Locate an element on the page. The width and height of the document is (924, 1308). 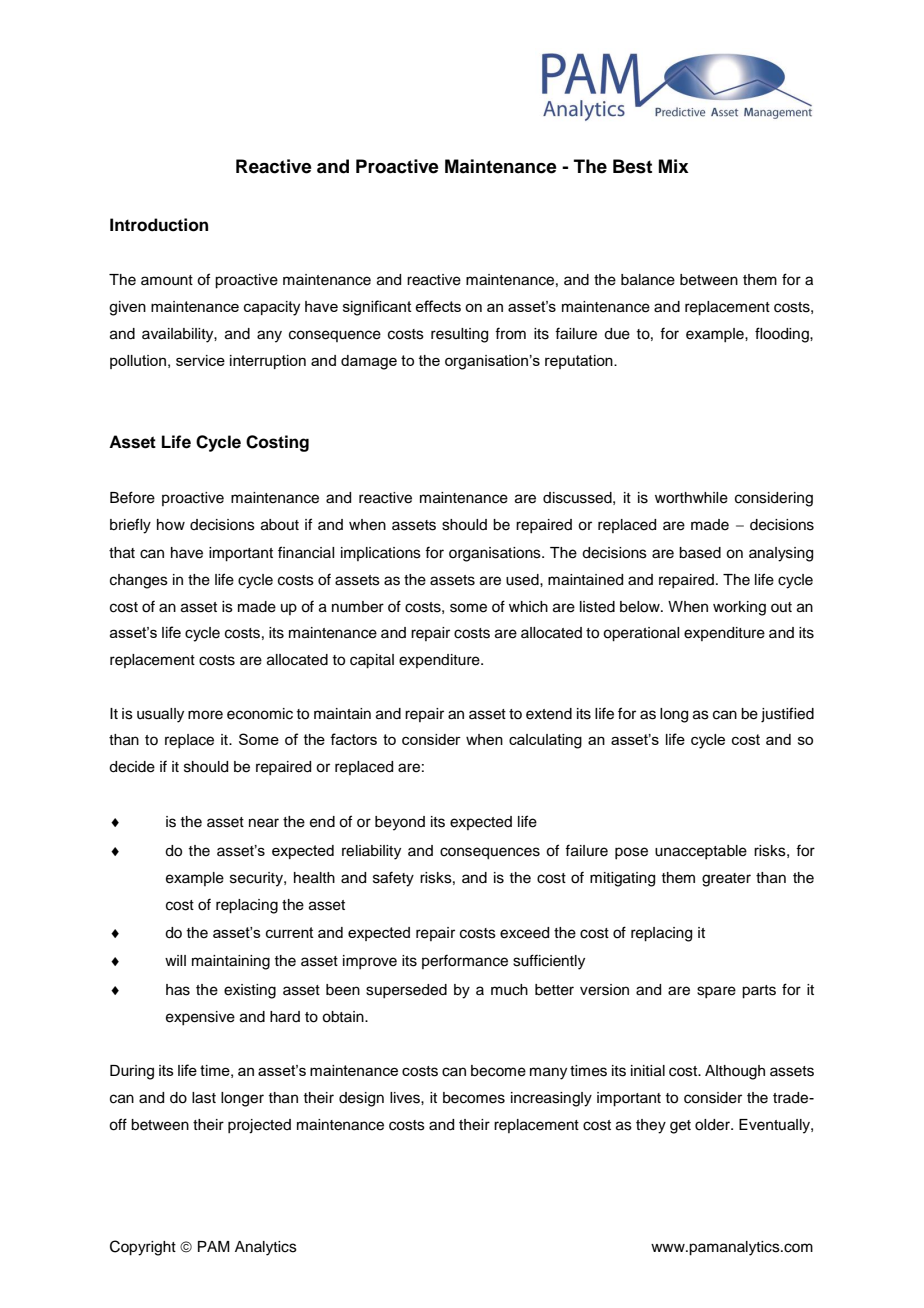
based is located at coordinates (700, 553).
